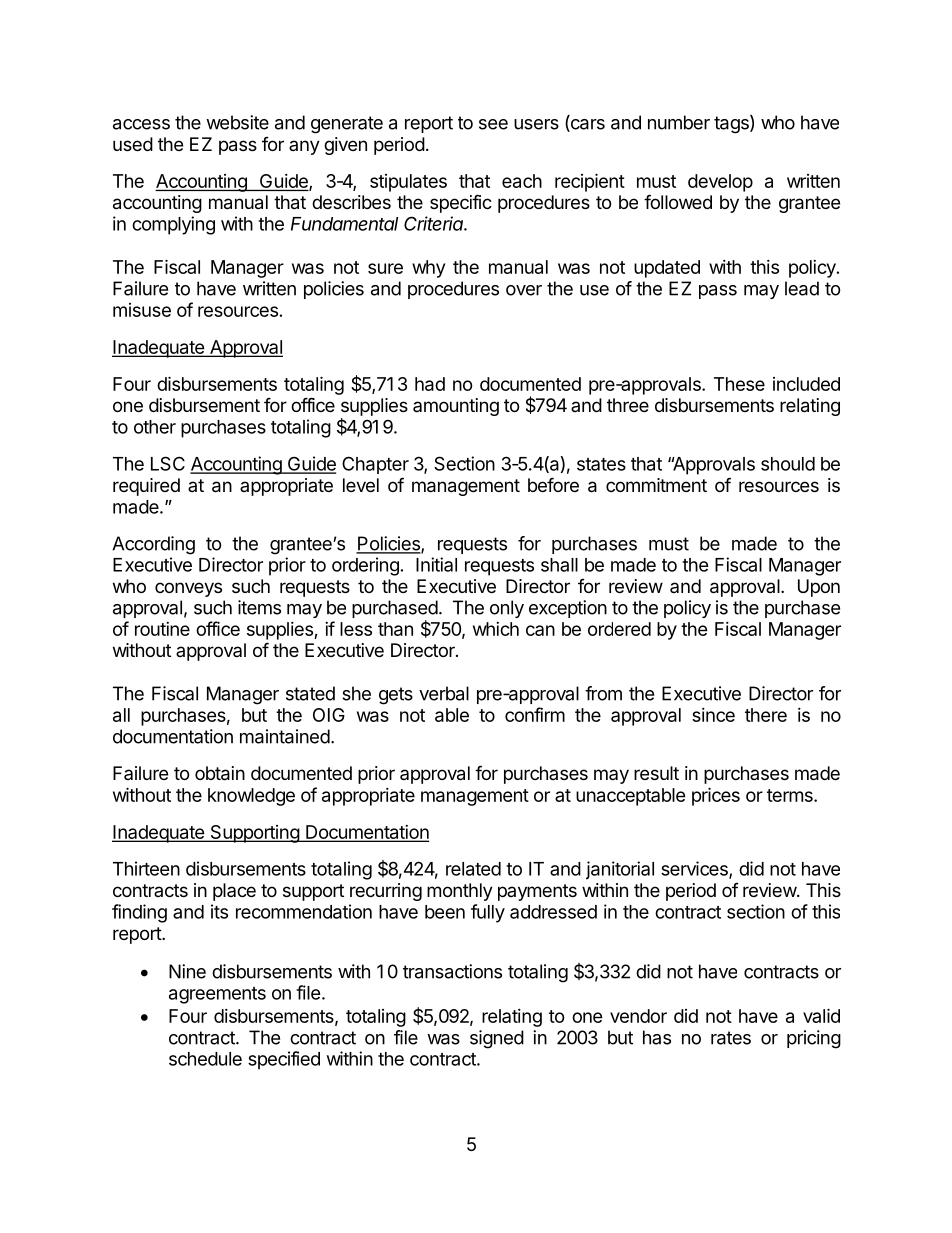  I want to click on see, so click(493, 124).
